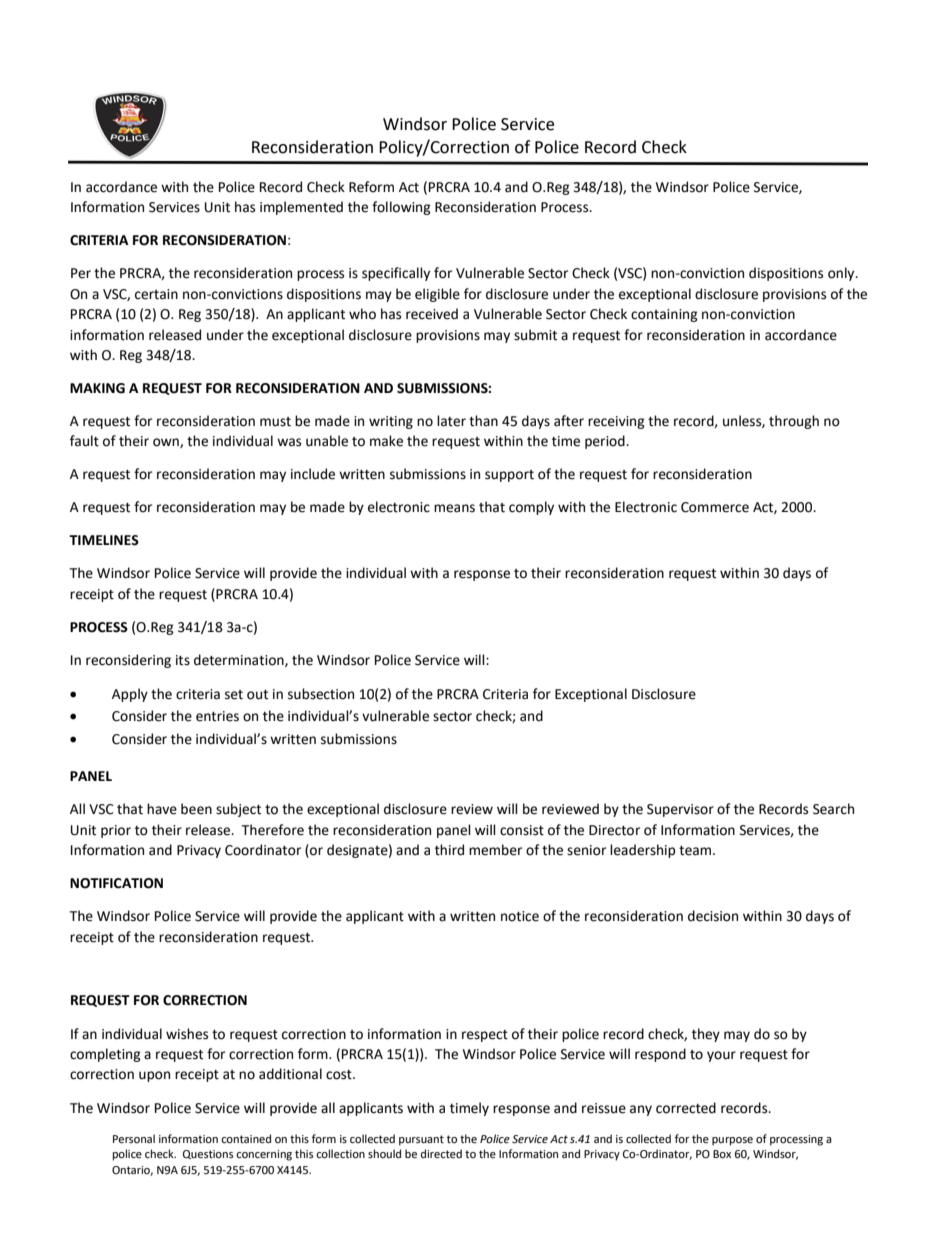 The height and width of the screenshot is (1233, 952). What do you see at coordinates (715, 507) in the screenshot?
I see `Commerce` at bounding box center [715, 507].
